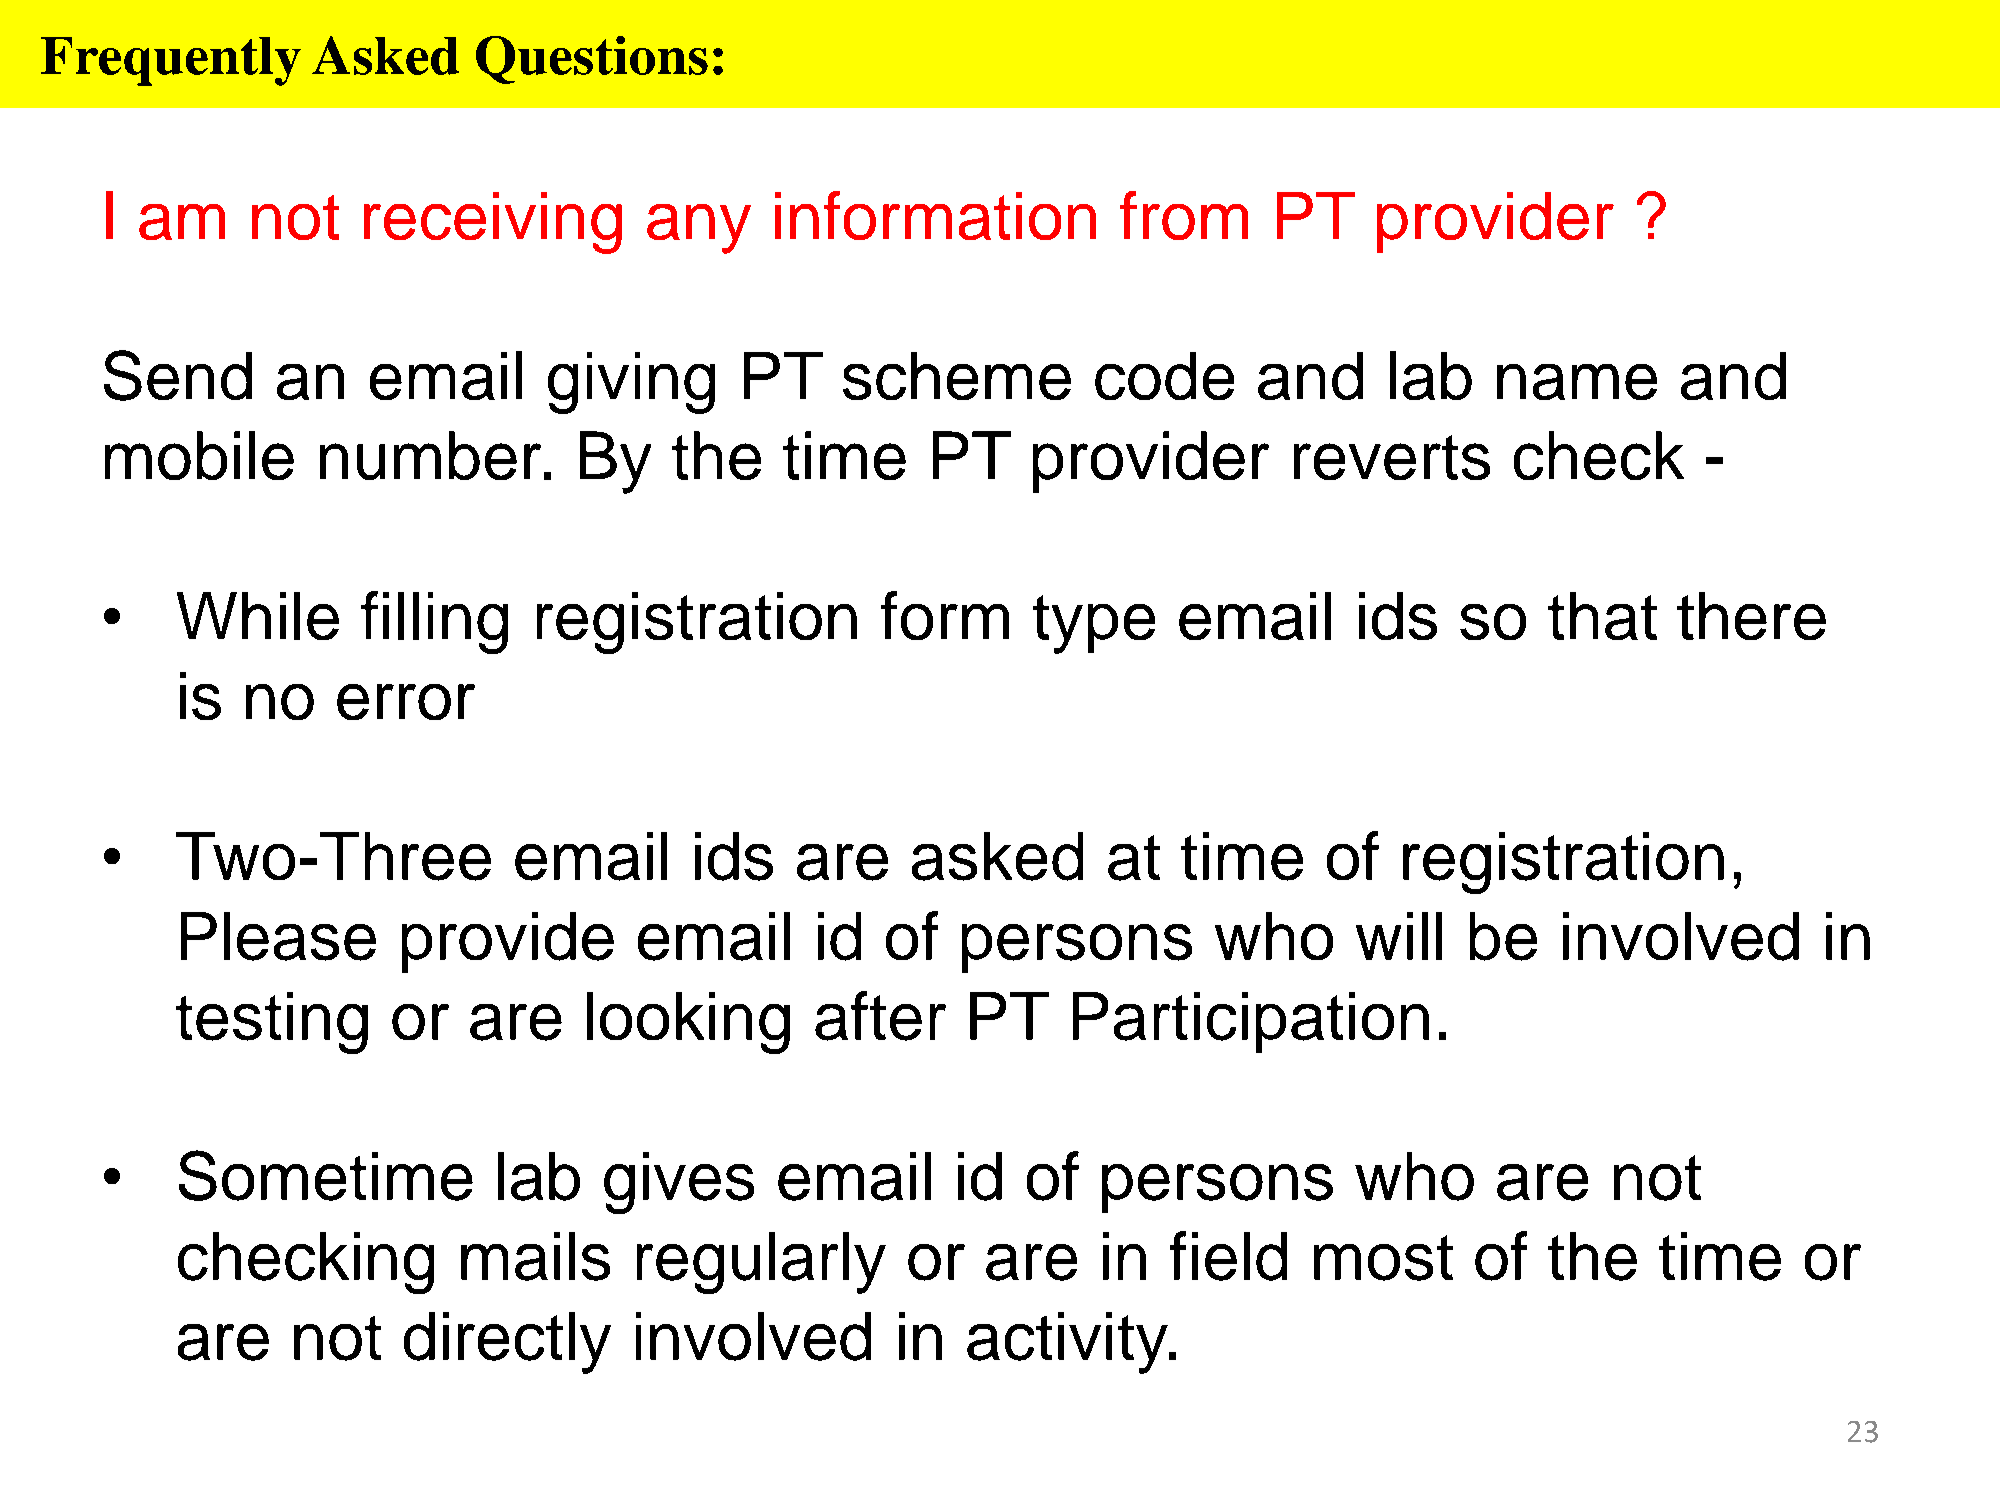 The height and width of the image is (1500, 2000). I want to click on Please, so click(278, 936).
